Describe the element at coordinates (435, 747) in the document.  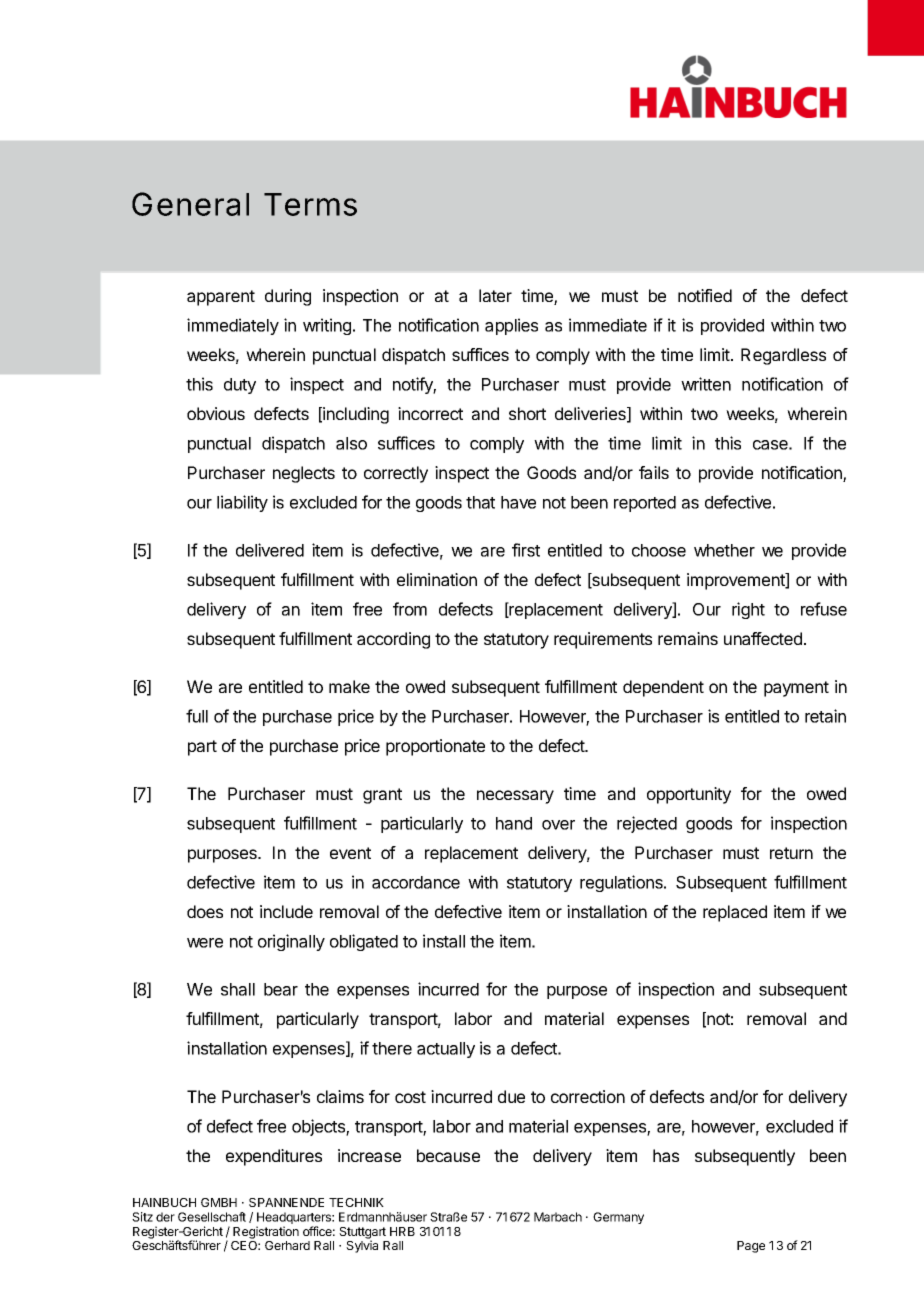
I see `proportionate` at that location.
